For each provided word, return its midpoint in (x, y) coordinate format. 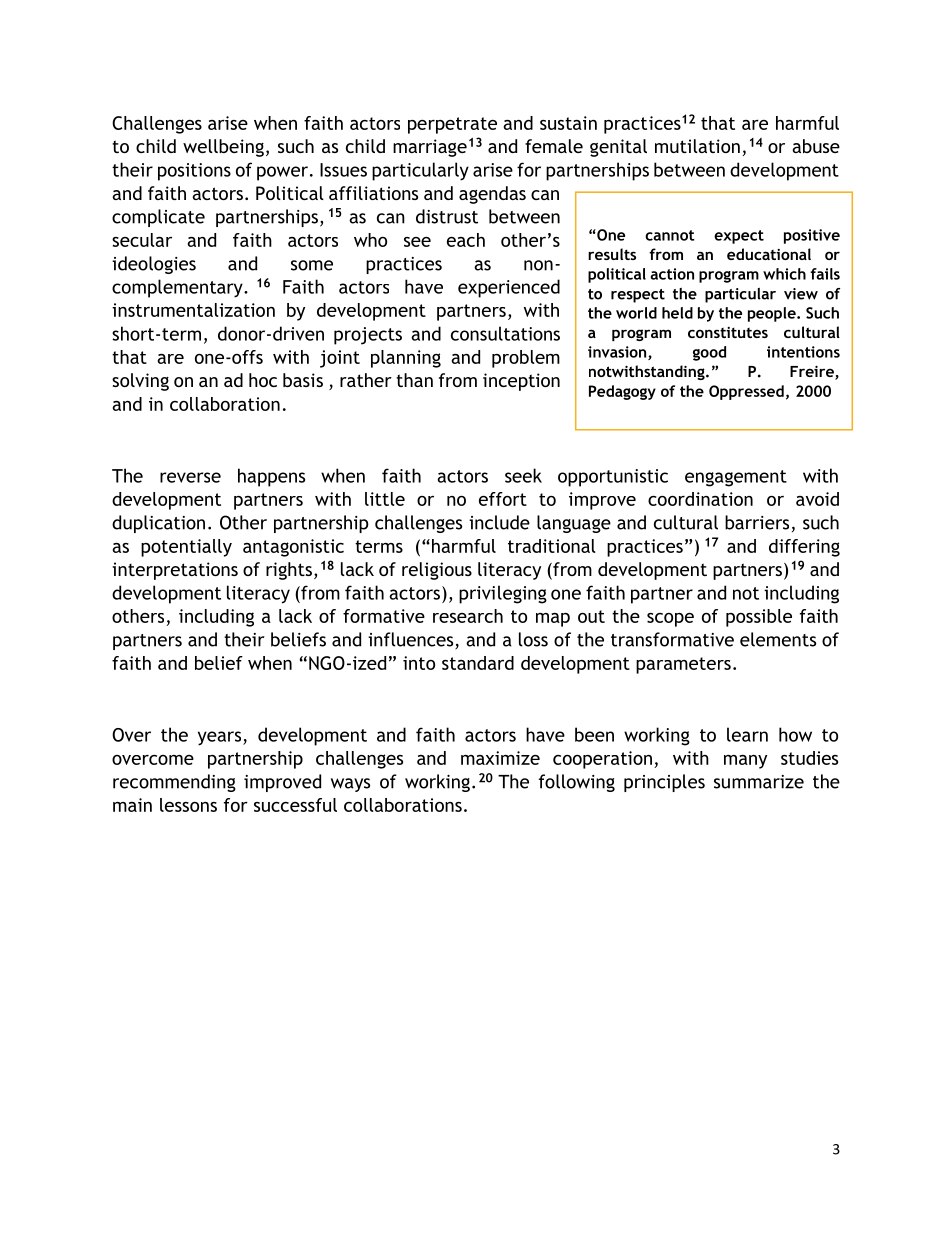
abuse (816, 146)
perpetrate (452, 125)
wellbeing (223, 148)
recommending (174, 783)
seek (523, 475)
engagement (736, 478)
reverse (190, 477)
